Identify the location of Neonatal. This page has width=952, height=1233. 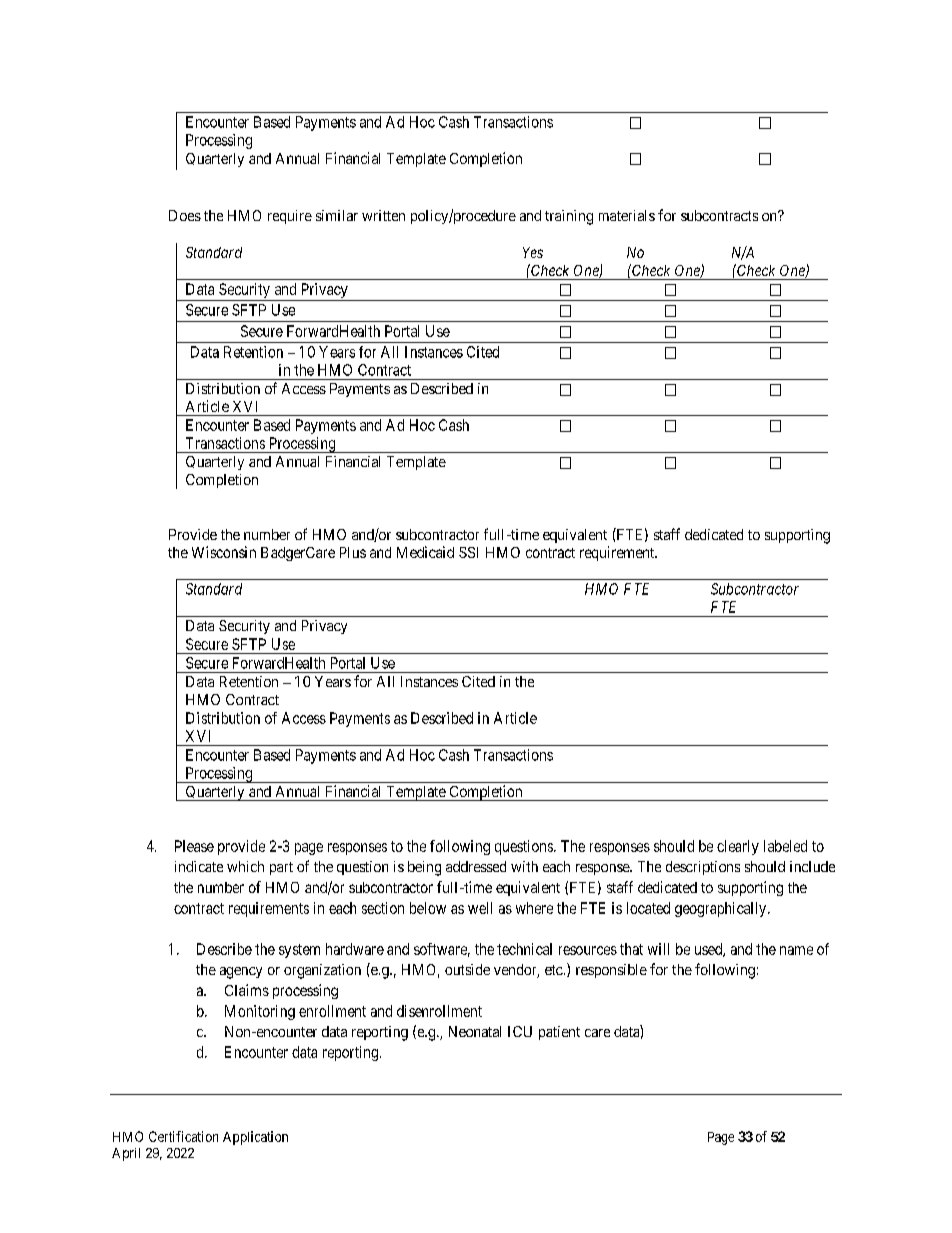
(475, 1031).
